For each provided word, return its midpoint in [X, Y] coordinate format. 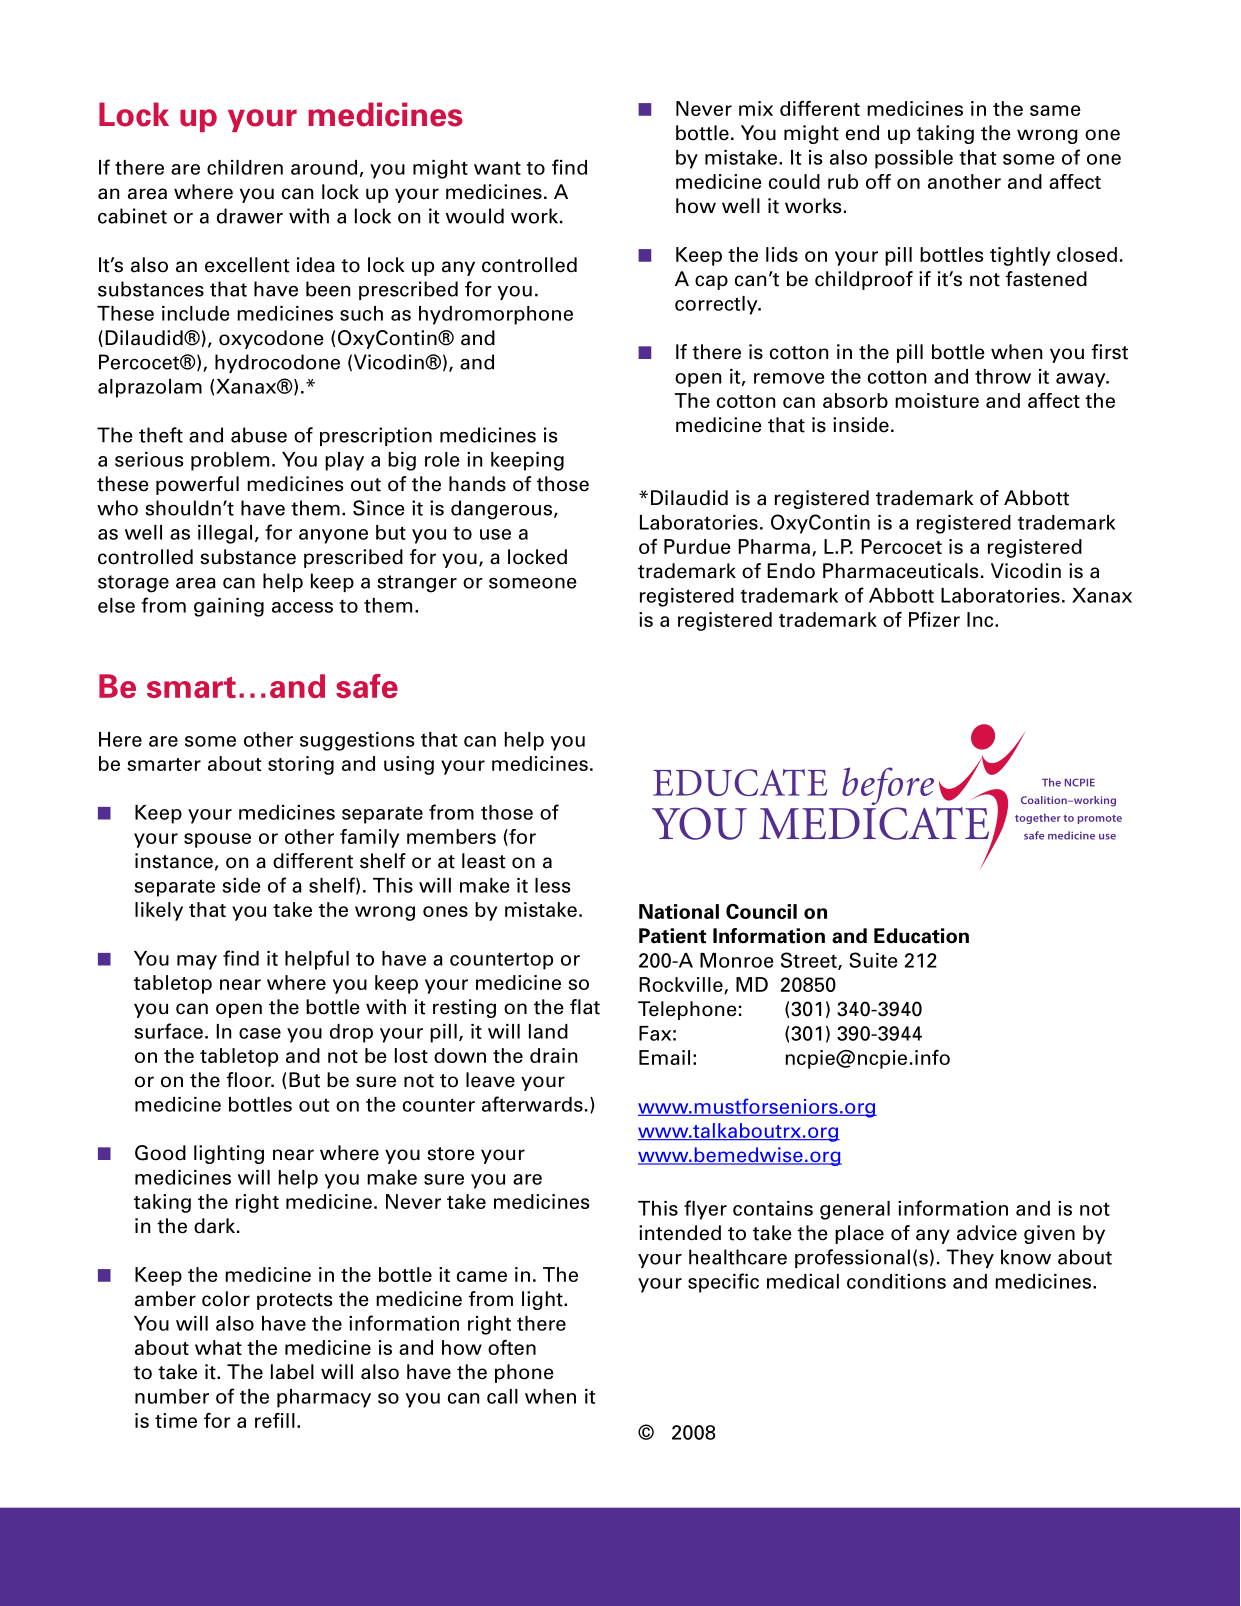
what [218, 1347]
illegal [225, 534]
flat [585, 1007]
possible [914, 159]
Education [921, 936]
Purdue [697, 546]
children [245, 167]
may [197, 962]
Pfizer [934, 619]
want [497, 168]
